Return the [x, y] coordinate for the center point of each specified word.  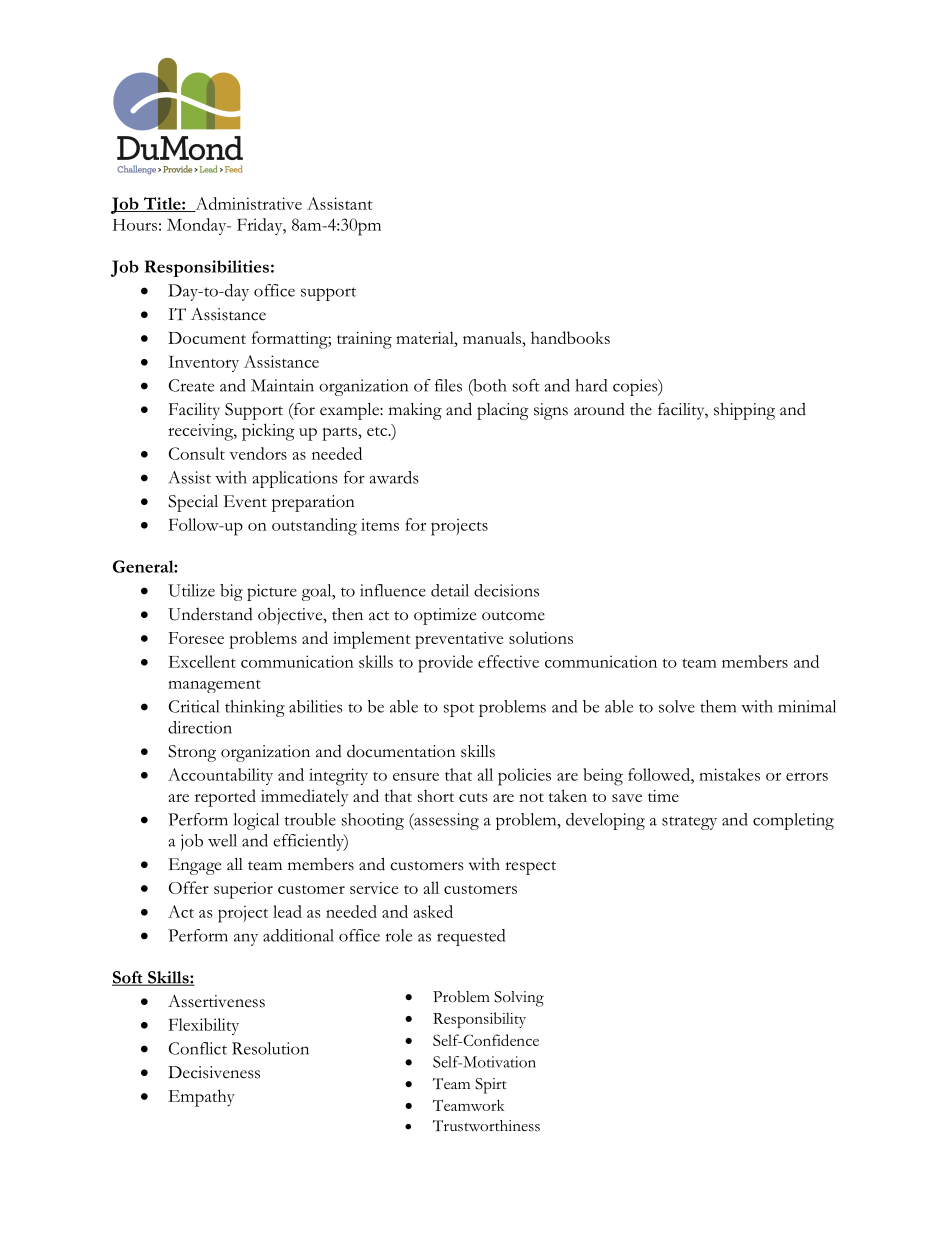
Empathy [201, 1098]
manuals [493, 337]
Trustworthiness [486, 1126]
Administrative [247, 204]
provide [445, 664]
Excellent [202, 661]
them [718, 706]
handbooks [570, 337]
